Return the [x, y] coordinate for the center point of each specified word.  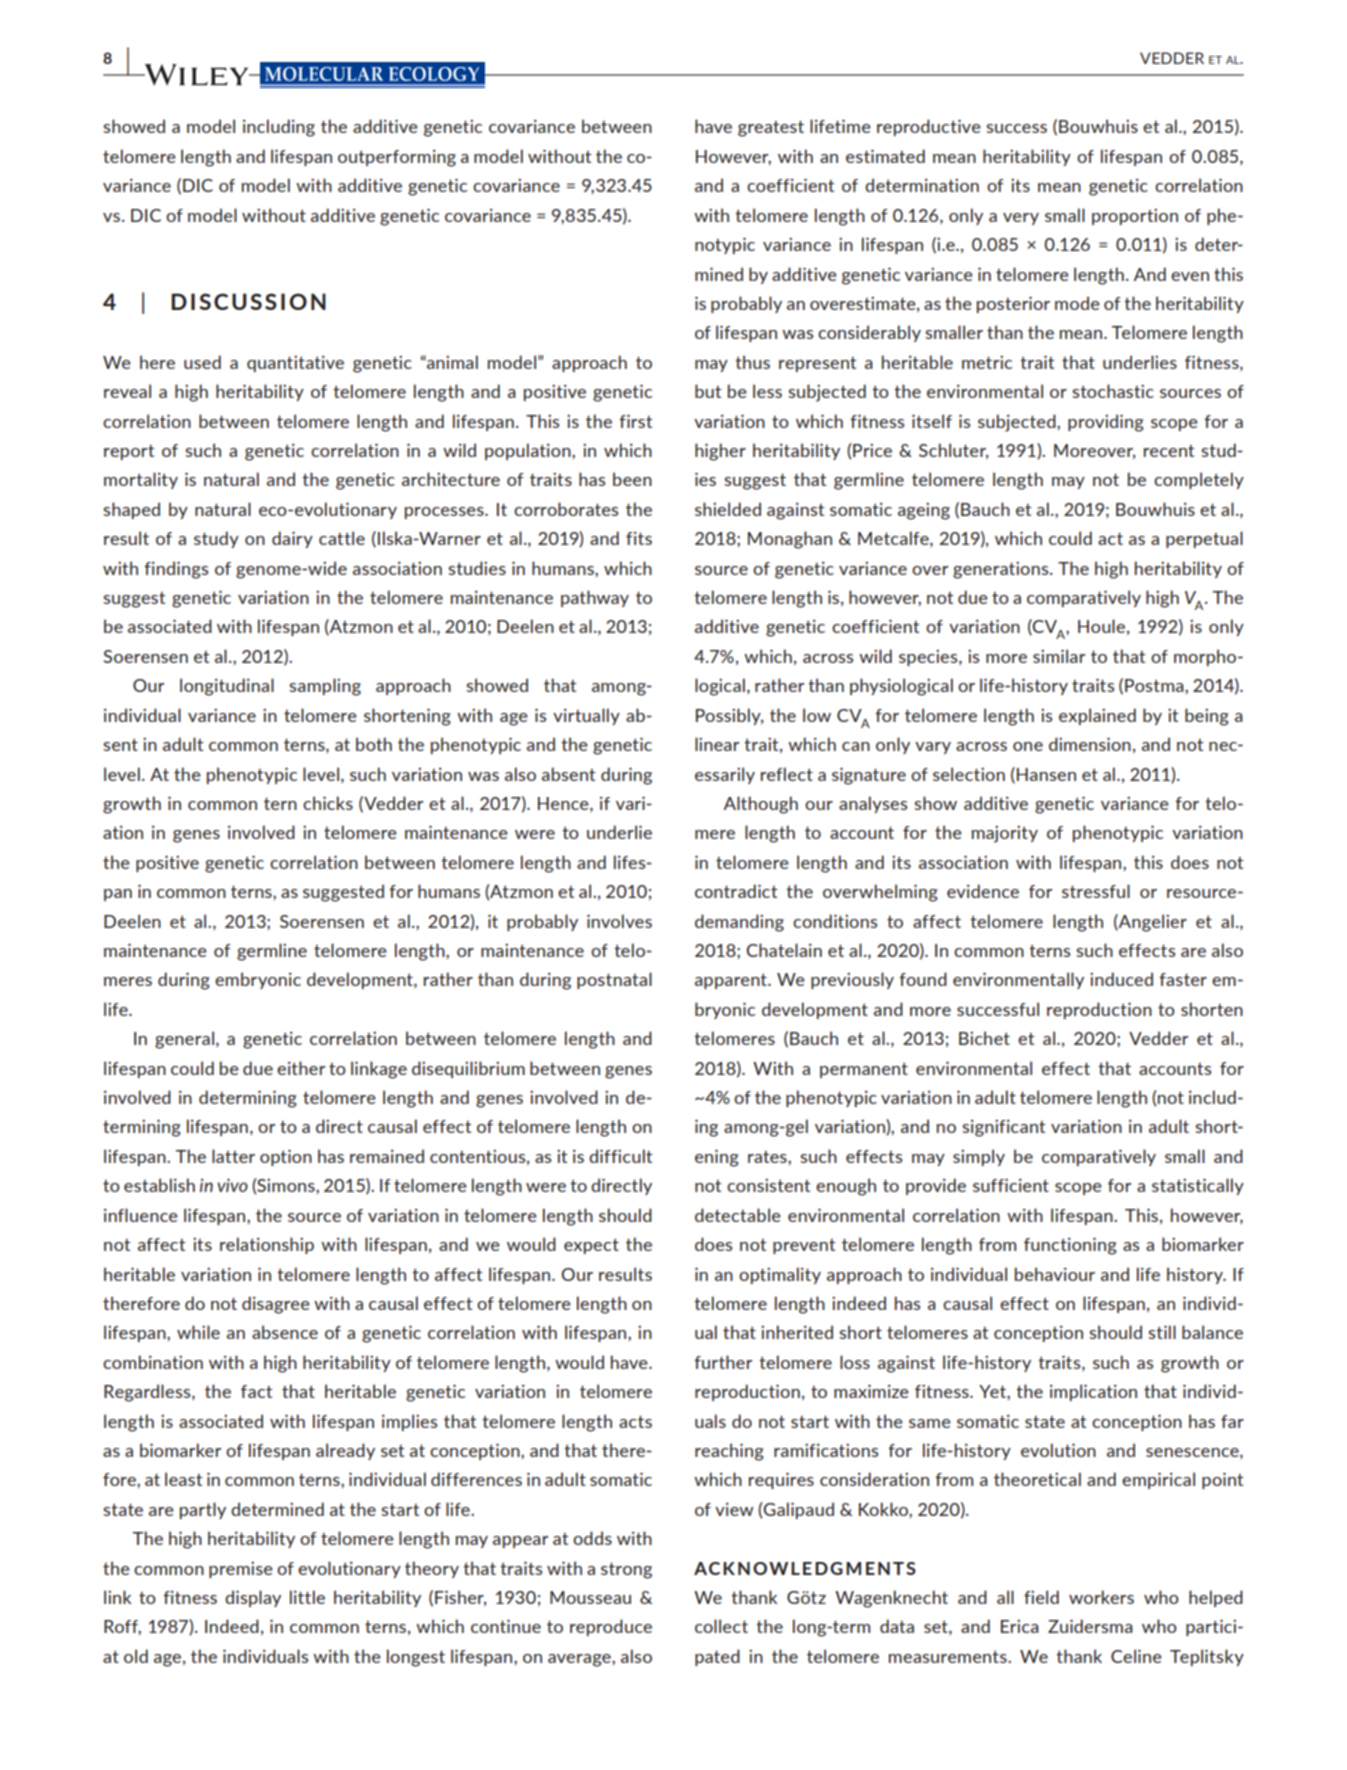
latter [233, 1156]
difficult [620, 1156]
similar [1059, 656]
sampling [325, 687]
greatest [771, 128]
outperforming [397, 158]
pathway [595, 598]
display [253, 1598]
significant [1003, 1128]
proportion [1135, 217]
